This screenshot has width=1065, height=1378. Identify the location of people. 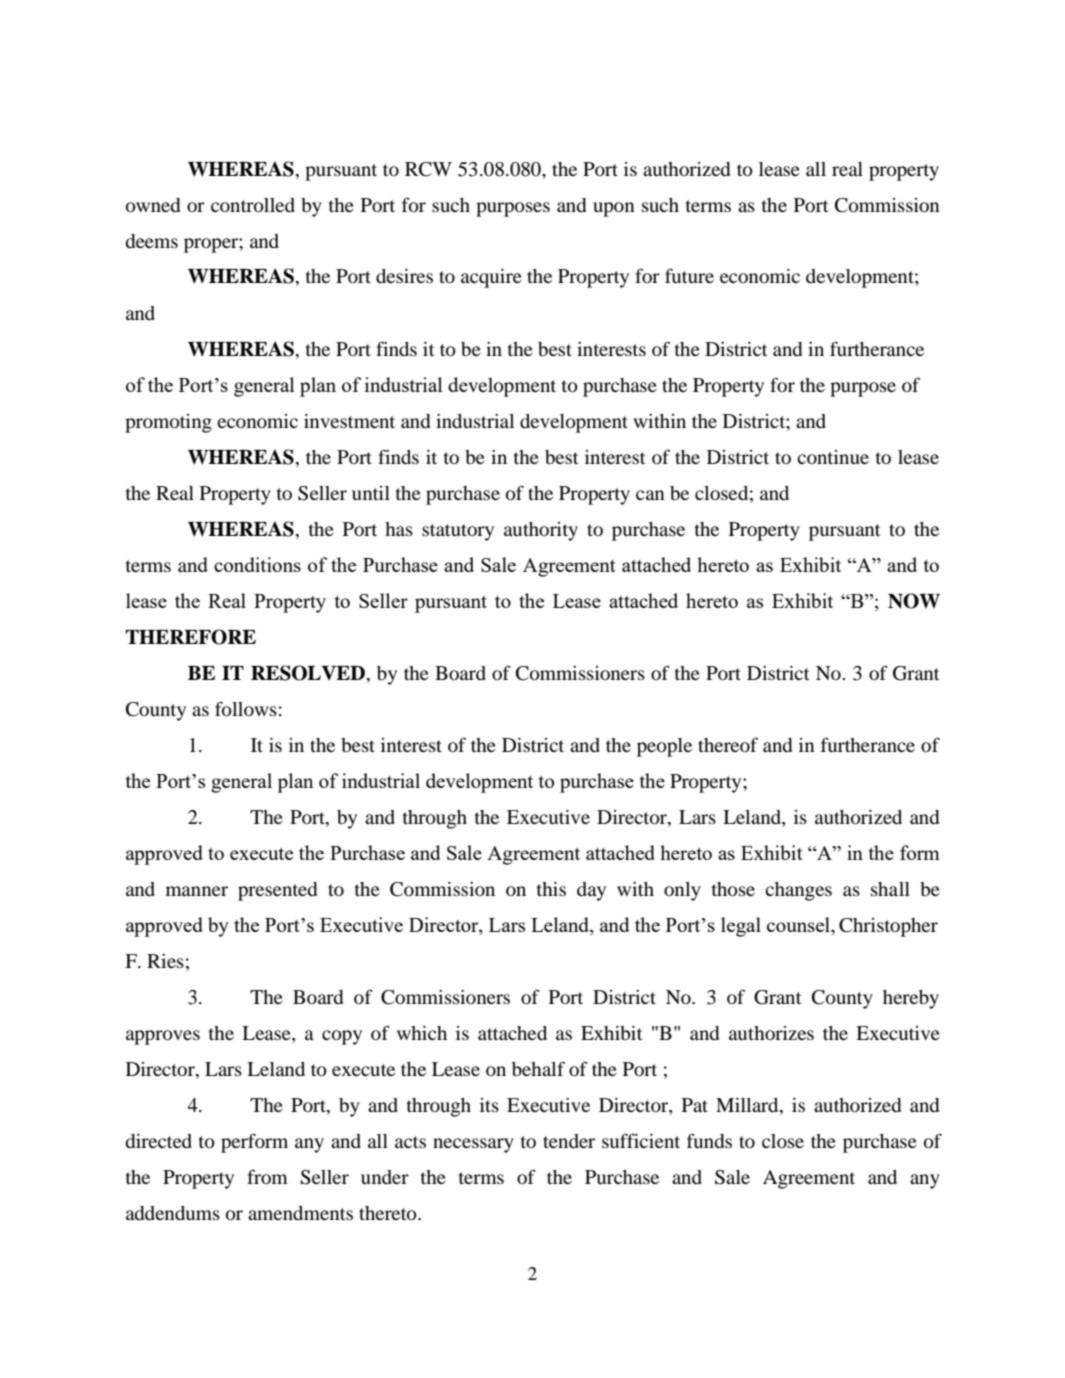
(664, 747).
